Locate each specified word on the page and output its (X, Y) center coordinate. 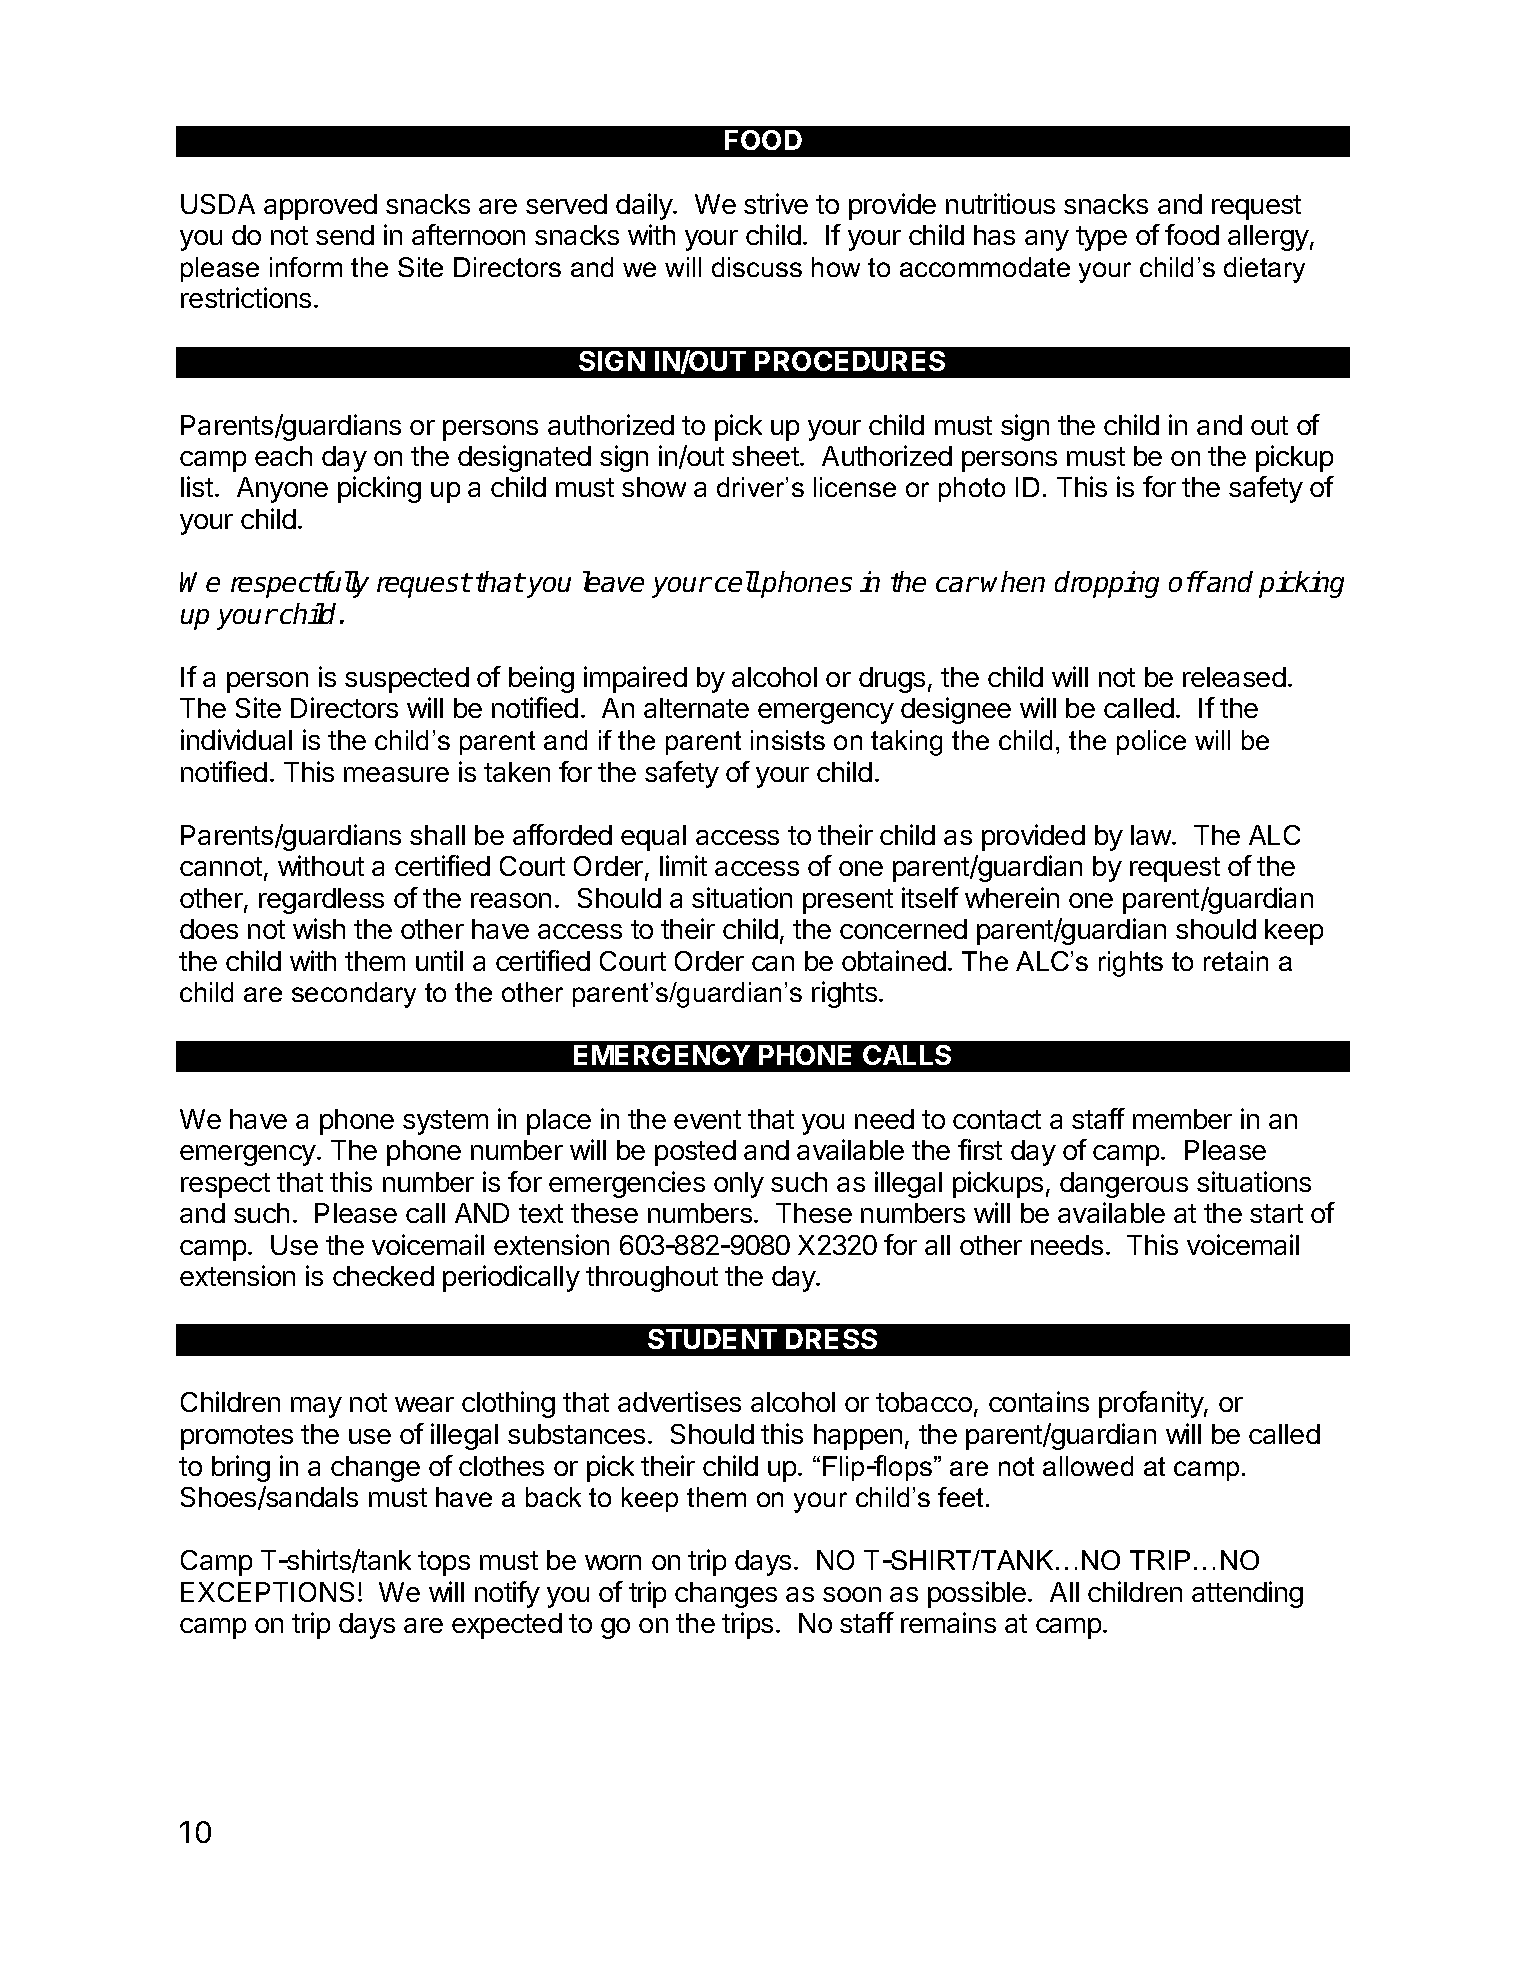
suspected (407, 680)
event (707, 1119)
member (1182, 1119)
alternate (696, 708)
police (1151, 742)
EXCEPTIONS (267, 1592)
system (445, 1122)
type (1101, 238)
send (345, 235)
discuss (757, 267)
